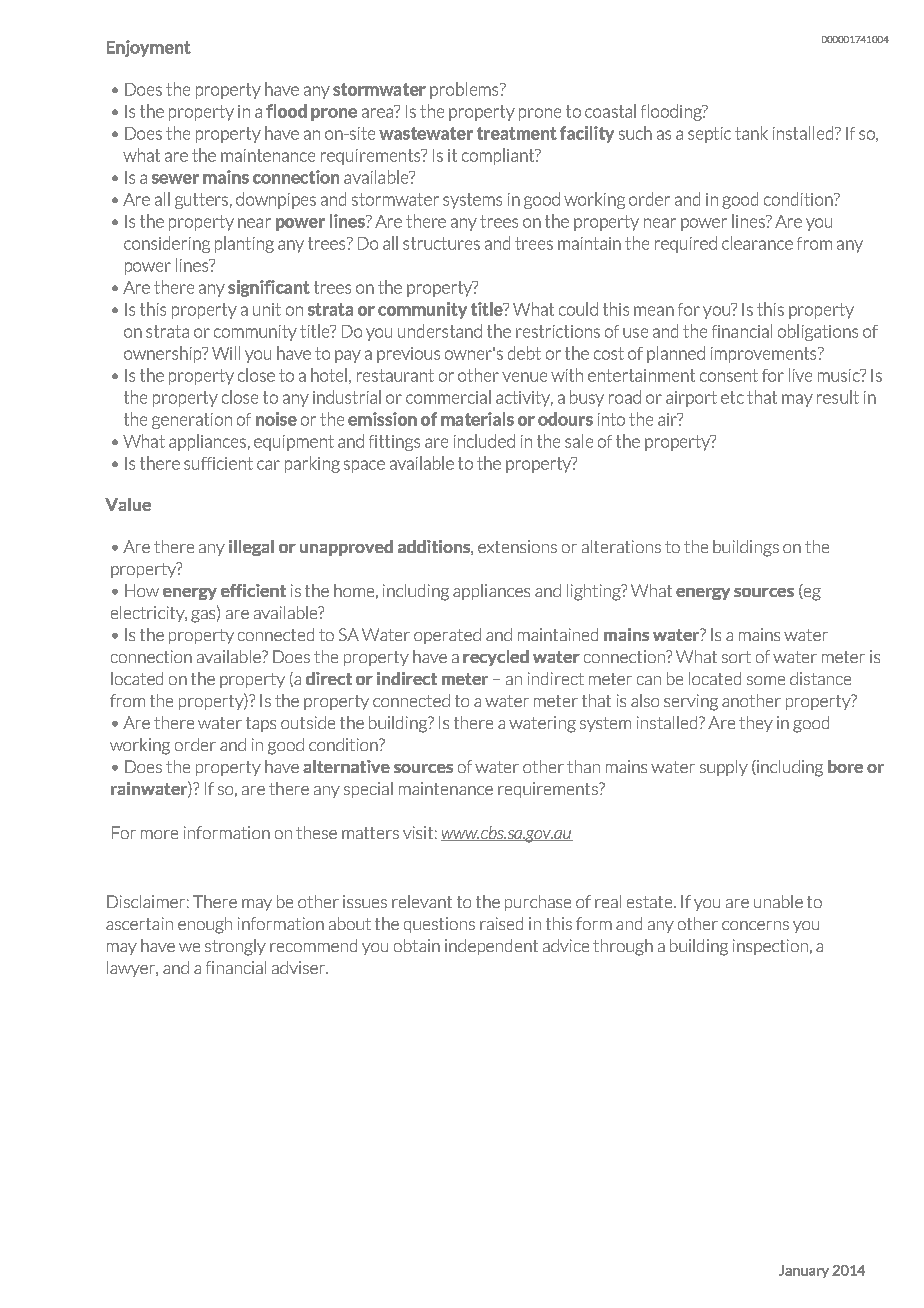 The image size is (924, 1308). What do you see at coordinates (218, 463) in the page?
I see `sufficient` at bounding box center [218, 463].
